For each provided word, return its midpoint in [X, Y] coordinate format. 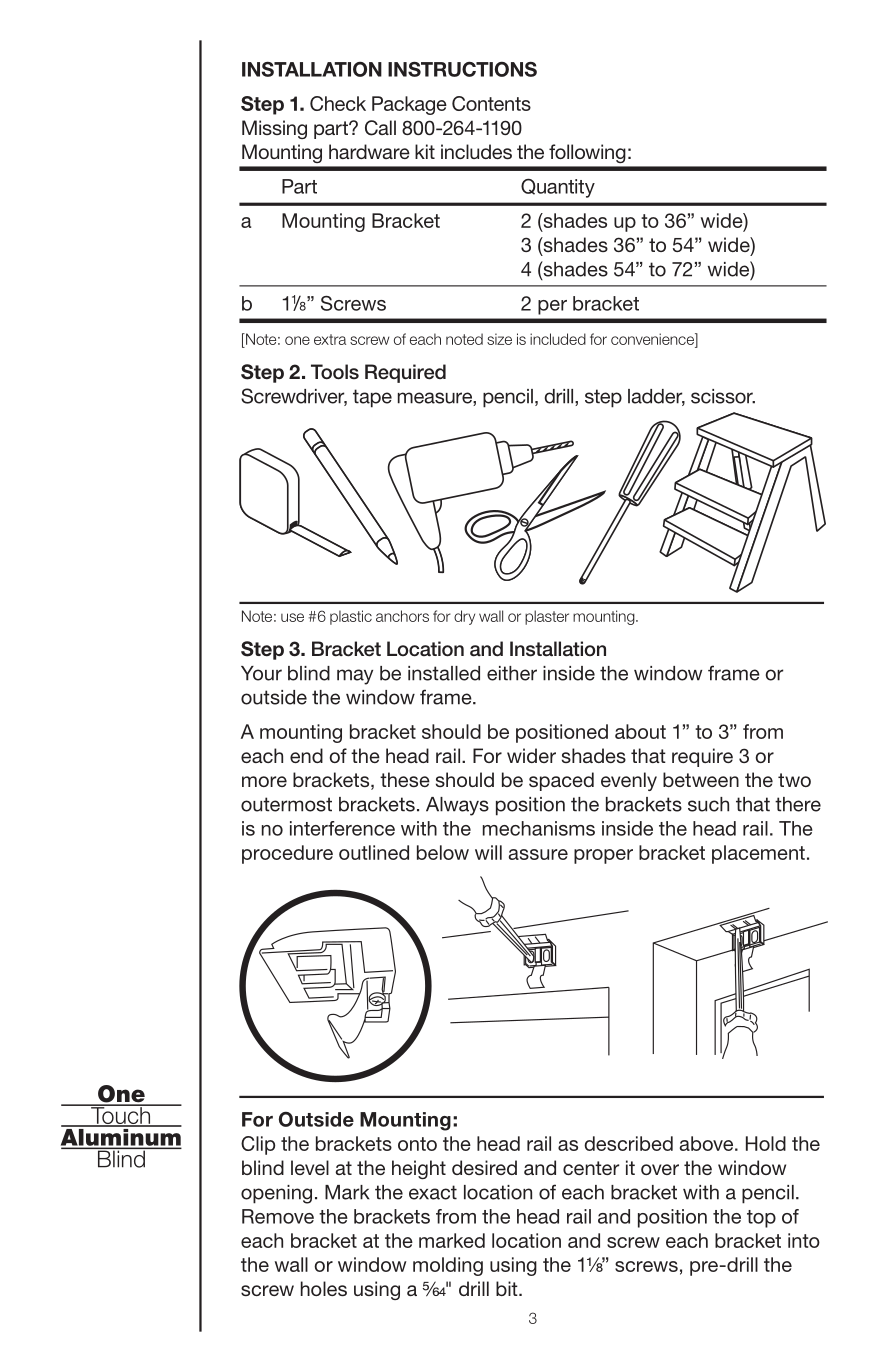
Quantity [558, 188]
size [499, 339]
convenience [653, 339]
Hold [766, 1143]
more [264, 781]
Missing [274, 129]
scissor [723, 396]
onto [417, 1144]
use [292, 617]
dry [464, 617]
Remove [278, 1216]
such [708, 804]
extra [330, 339]
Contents [491, 103]
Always [457, 806]
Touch [121, 1116]
